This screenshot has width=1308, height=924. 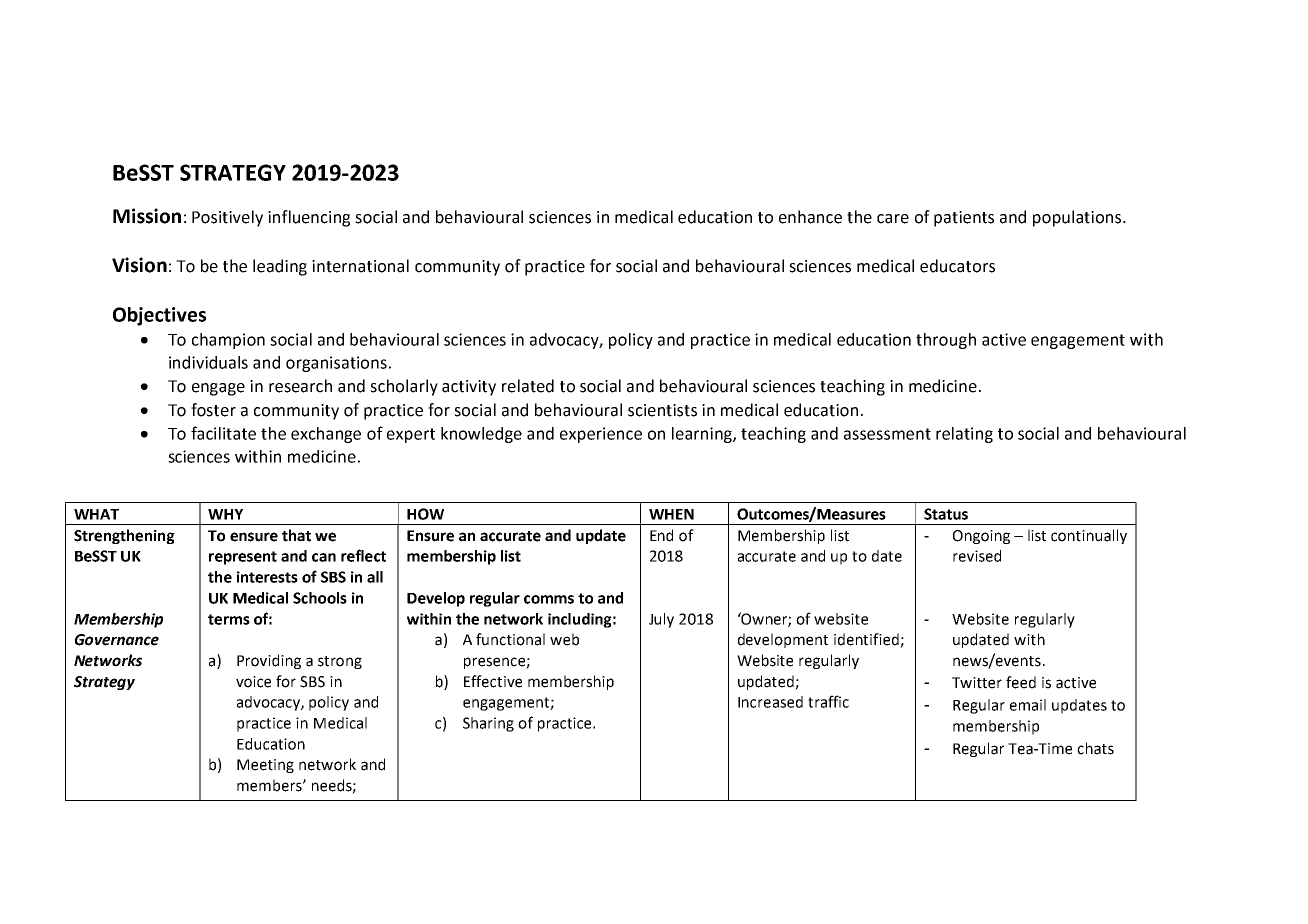 What do you see at coordinates (810, 217) in the screenshot?
I see `enhance` at bounding box center [810, 217].
